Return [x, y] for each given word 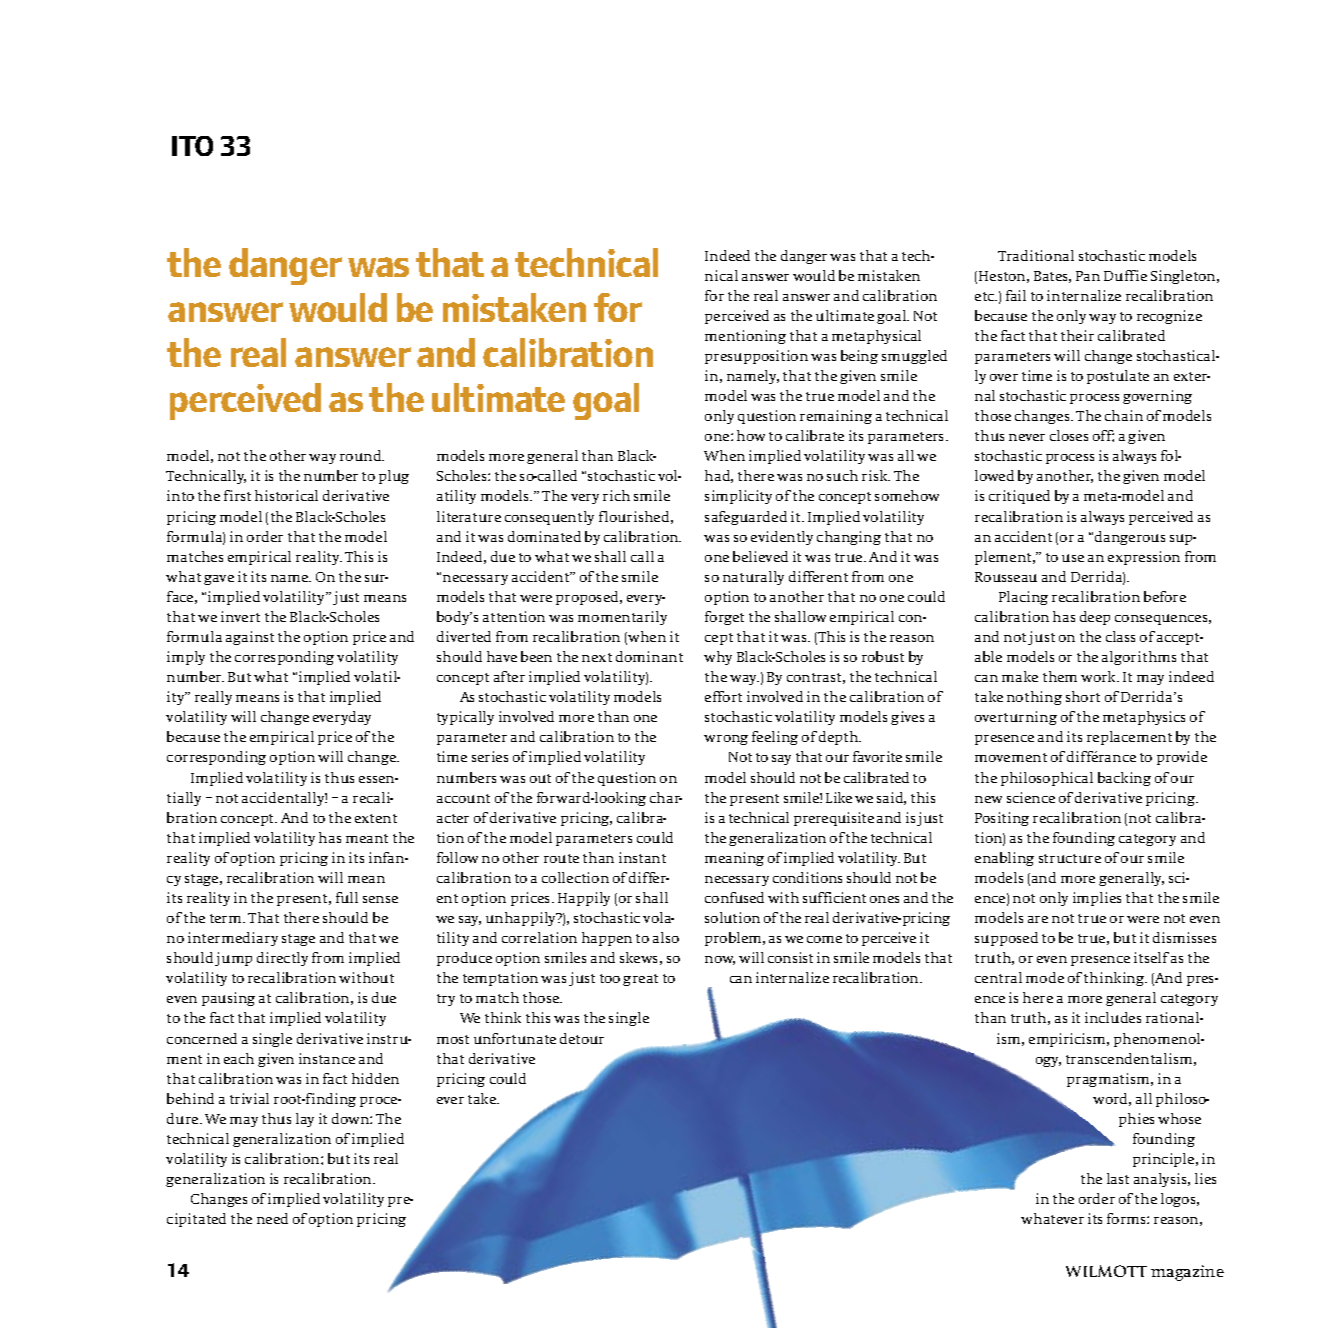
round [362, 455]
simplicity [738, 497]
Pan [1088, 276]
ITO [192, 146]
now [720, 960]
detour [582, 1038]
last [1118, 1178]
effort [723, 696]
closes [1069, 435]
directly [282, 959]
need [272, 1218]
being [859, 357]
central [998, 977]
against [250, 638]
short [1083, 696]
